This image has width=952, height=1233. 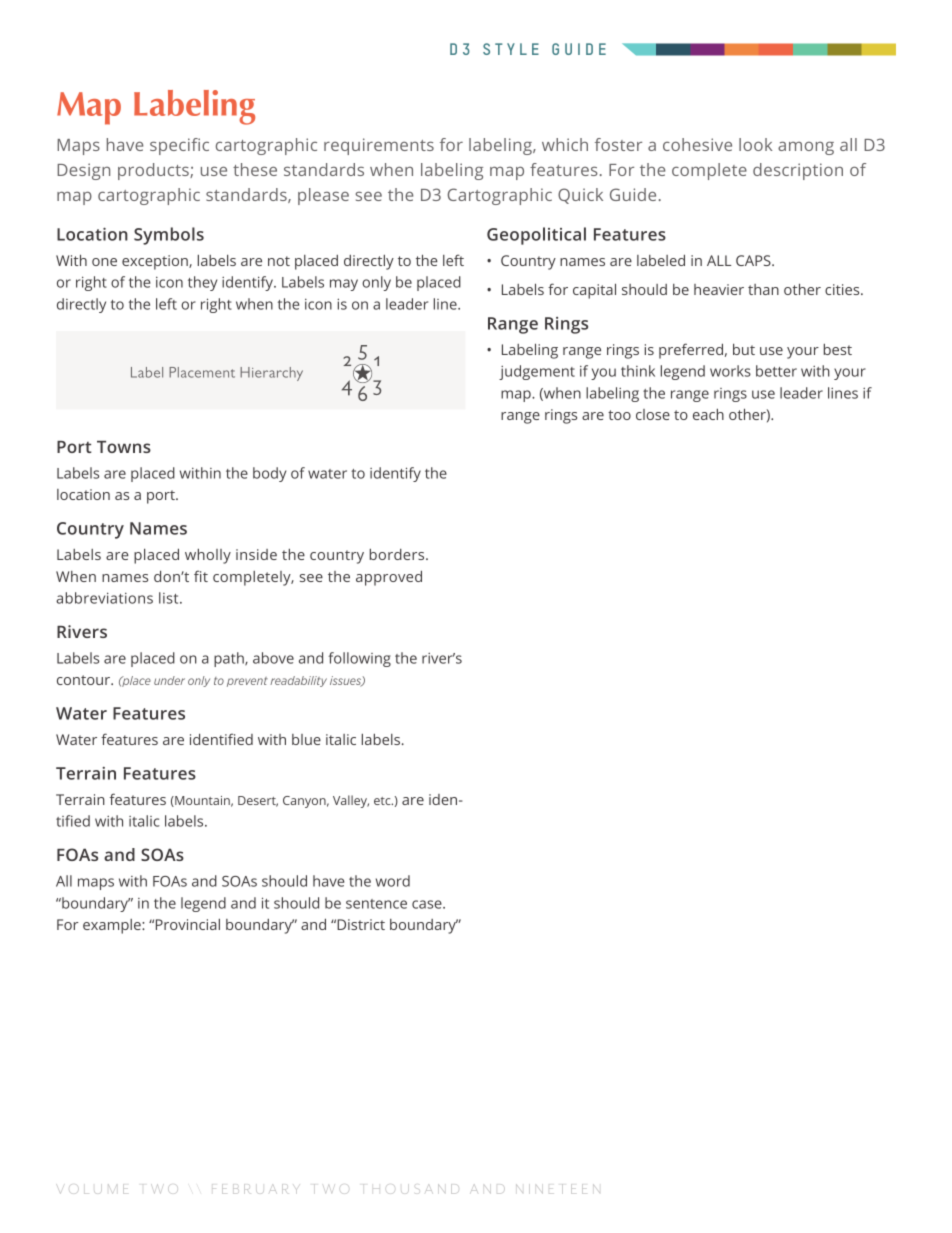 I want to click on Towns, so click(x=124, y=447).
